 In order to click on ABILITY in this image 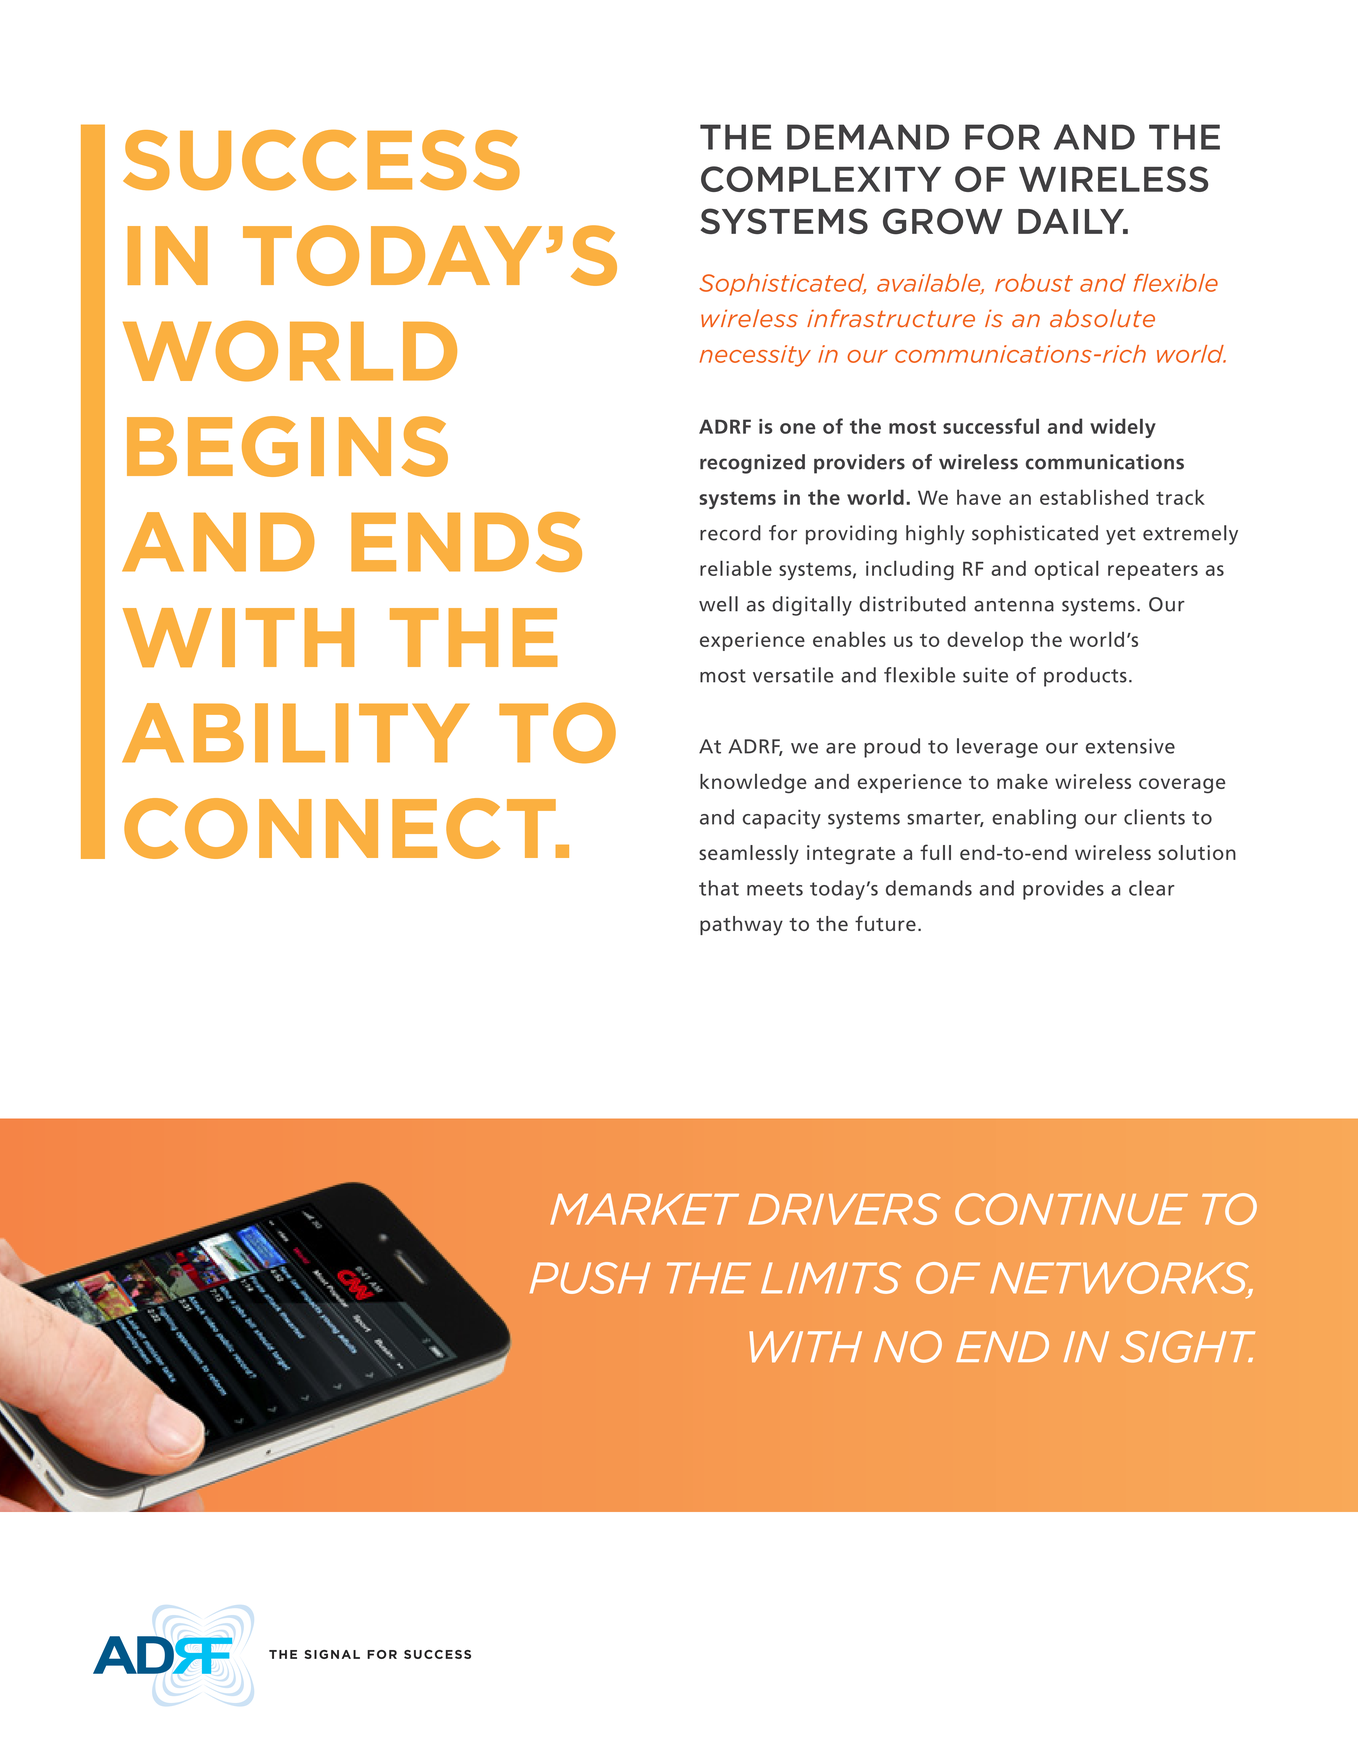, I will do `click(296, 733)`.
